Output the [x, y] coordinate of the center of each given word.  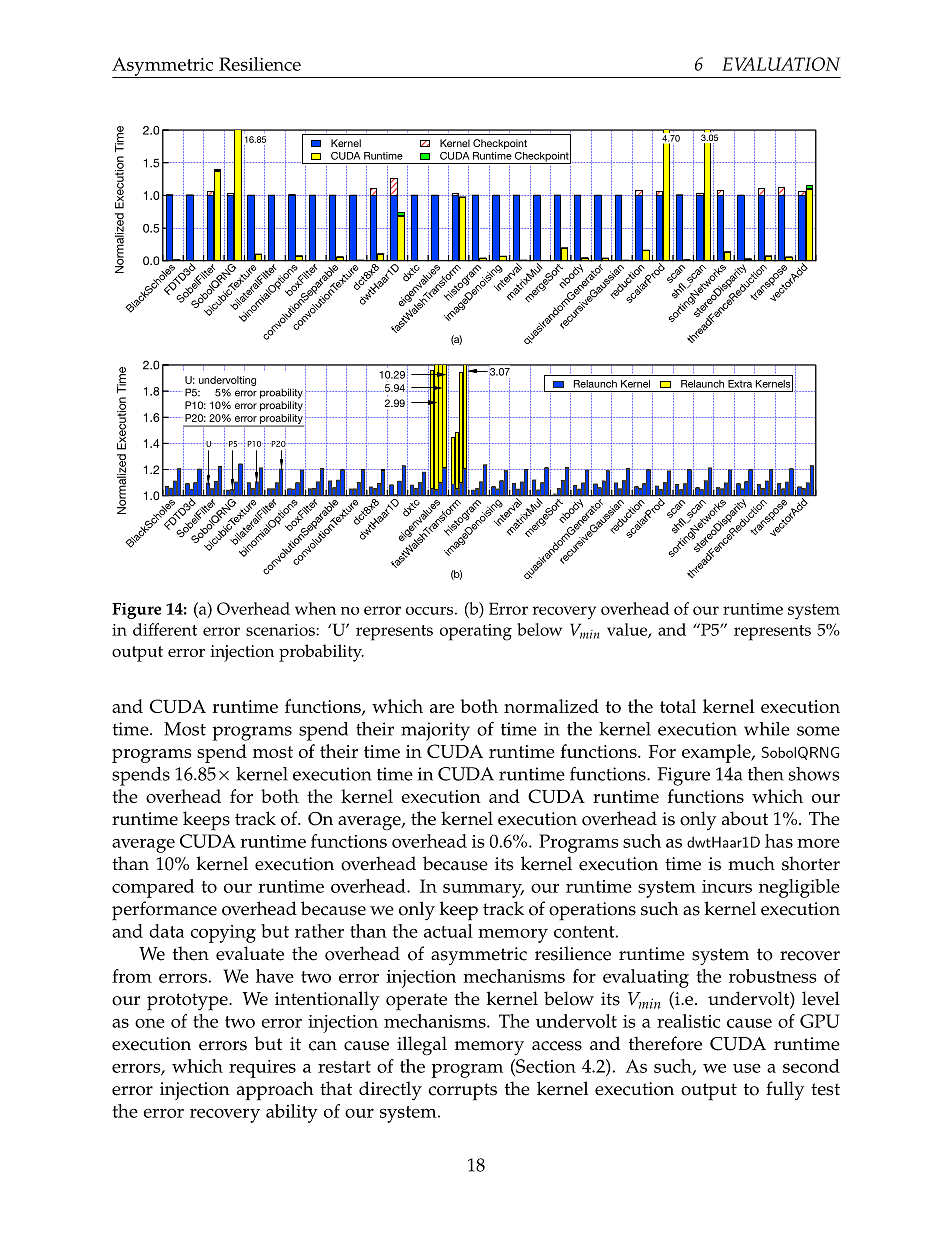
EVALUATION [781, 64]
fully [785, 1090]
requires [262, 1069]
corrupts [462, 1092]
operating [476, 632]
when [315, 608]
